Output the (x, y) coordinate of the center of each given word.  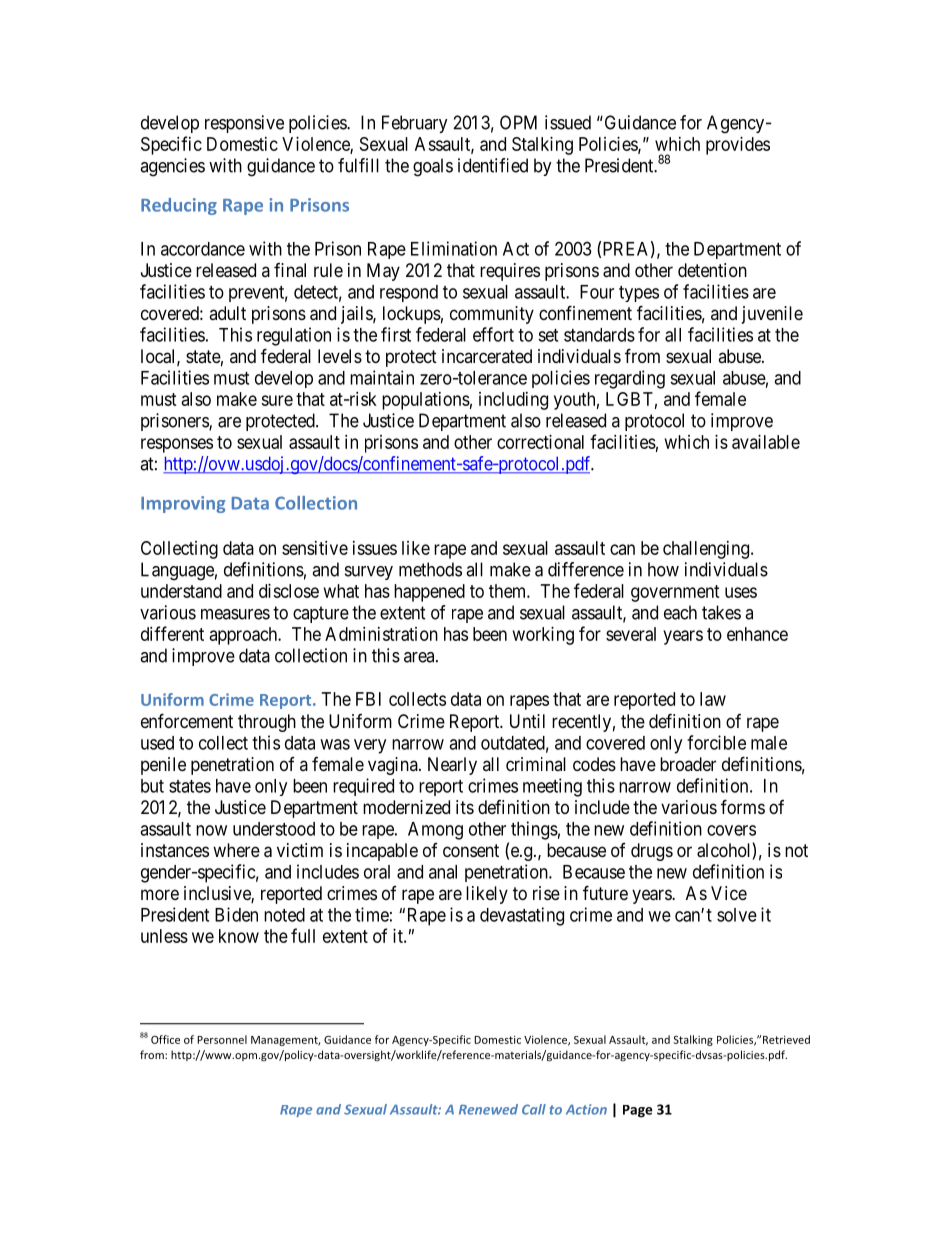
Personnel (222, 1039)
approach (245, 636)
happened (429, 593)
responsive (244, 124)
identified (493, 165)
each (680, 612)
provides (738, 146)
